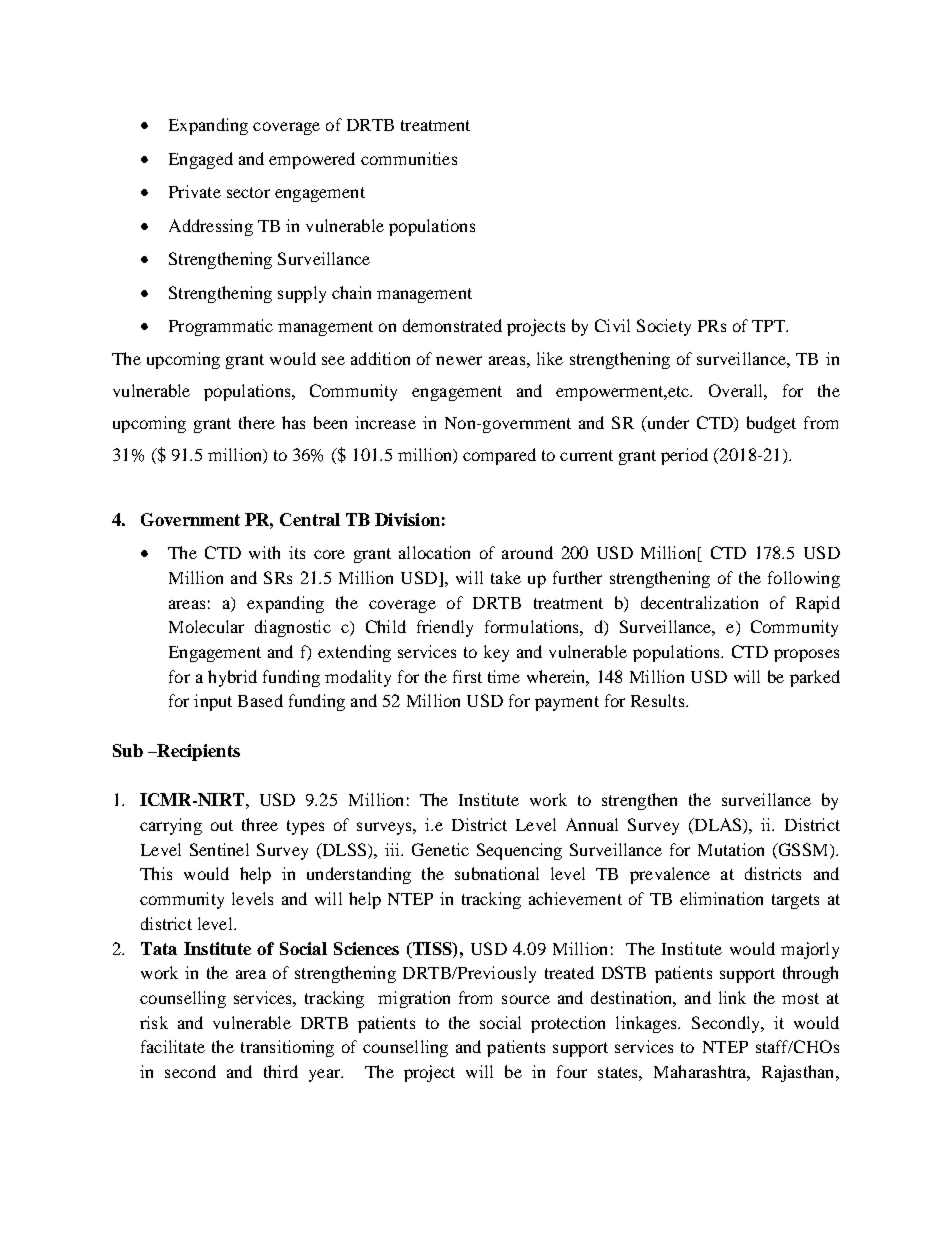  Describe the element at coordinates (206, 626) in the screenshot. I see `Molecular` at that location.
